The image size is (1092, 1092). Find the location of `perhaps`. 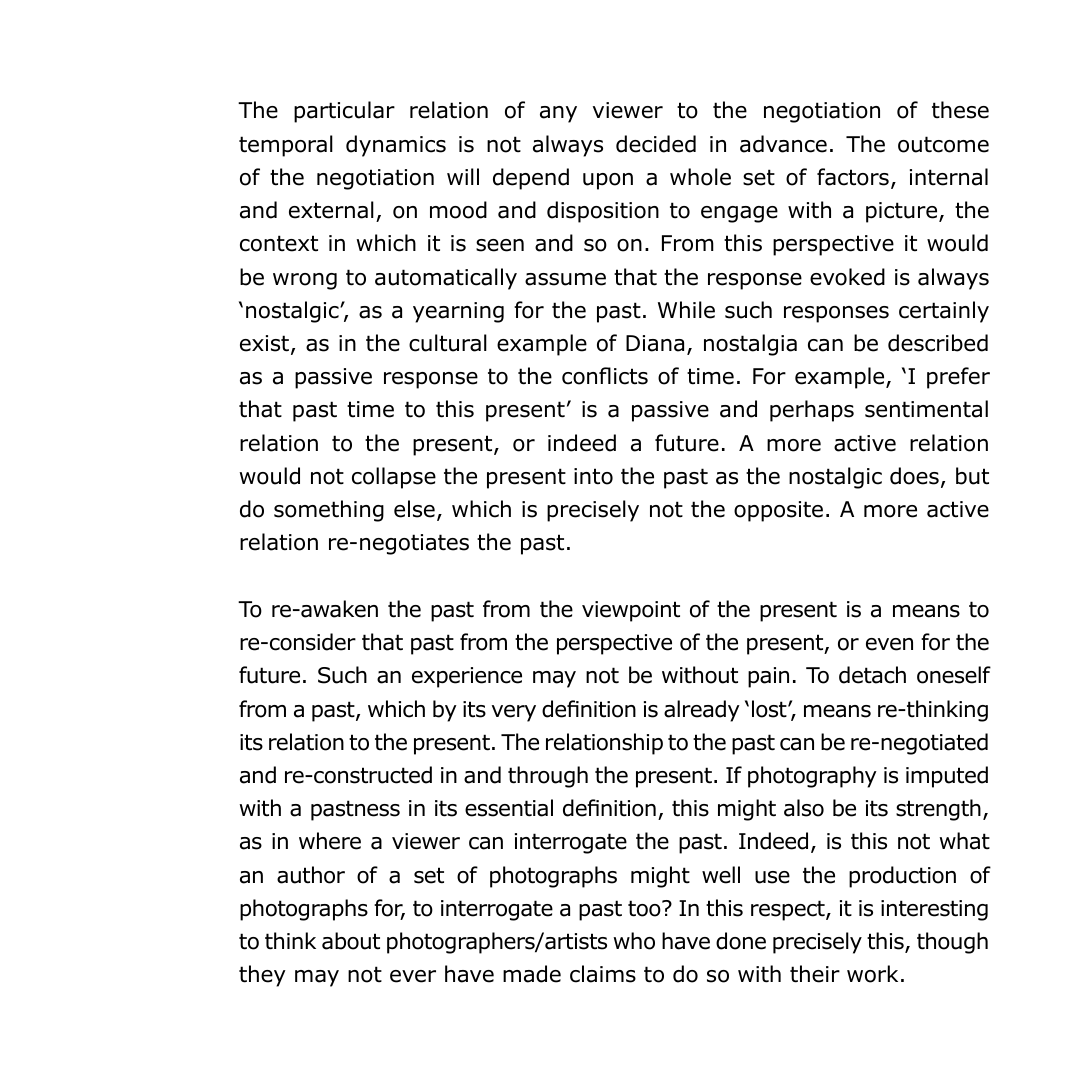

perhaps is located at coordinates (812, 411).
